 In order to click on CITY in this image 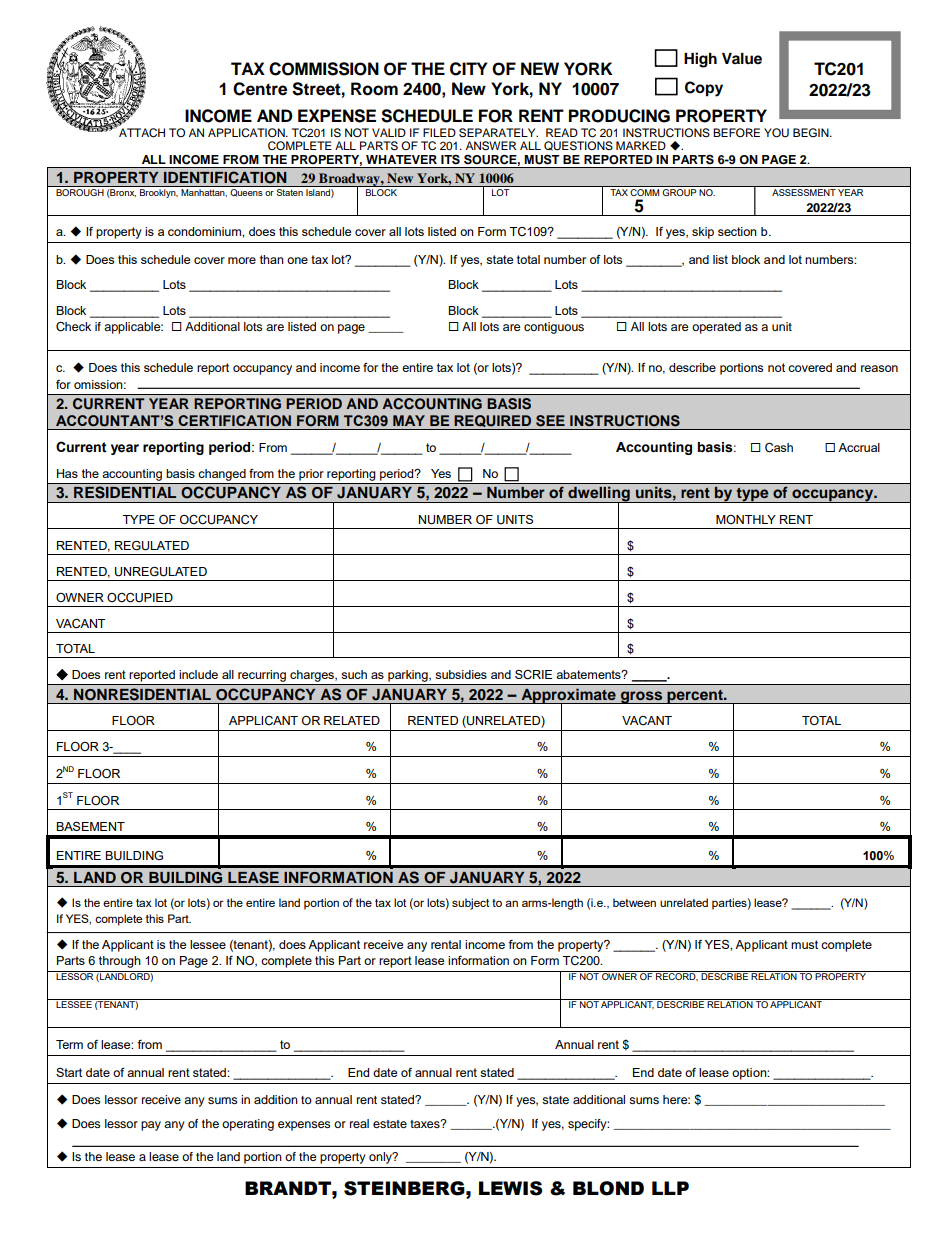, I will do `click(468, 69)`.
